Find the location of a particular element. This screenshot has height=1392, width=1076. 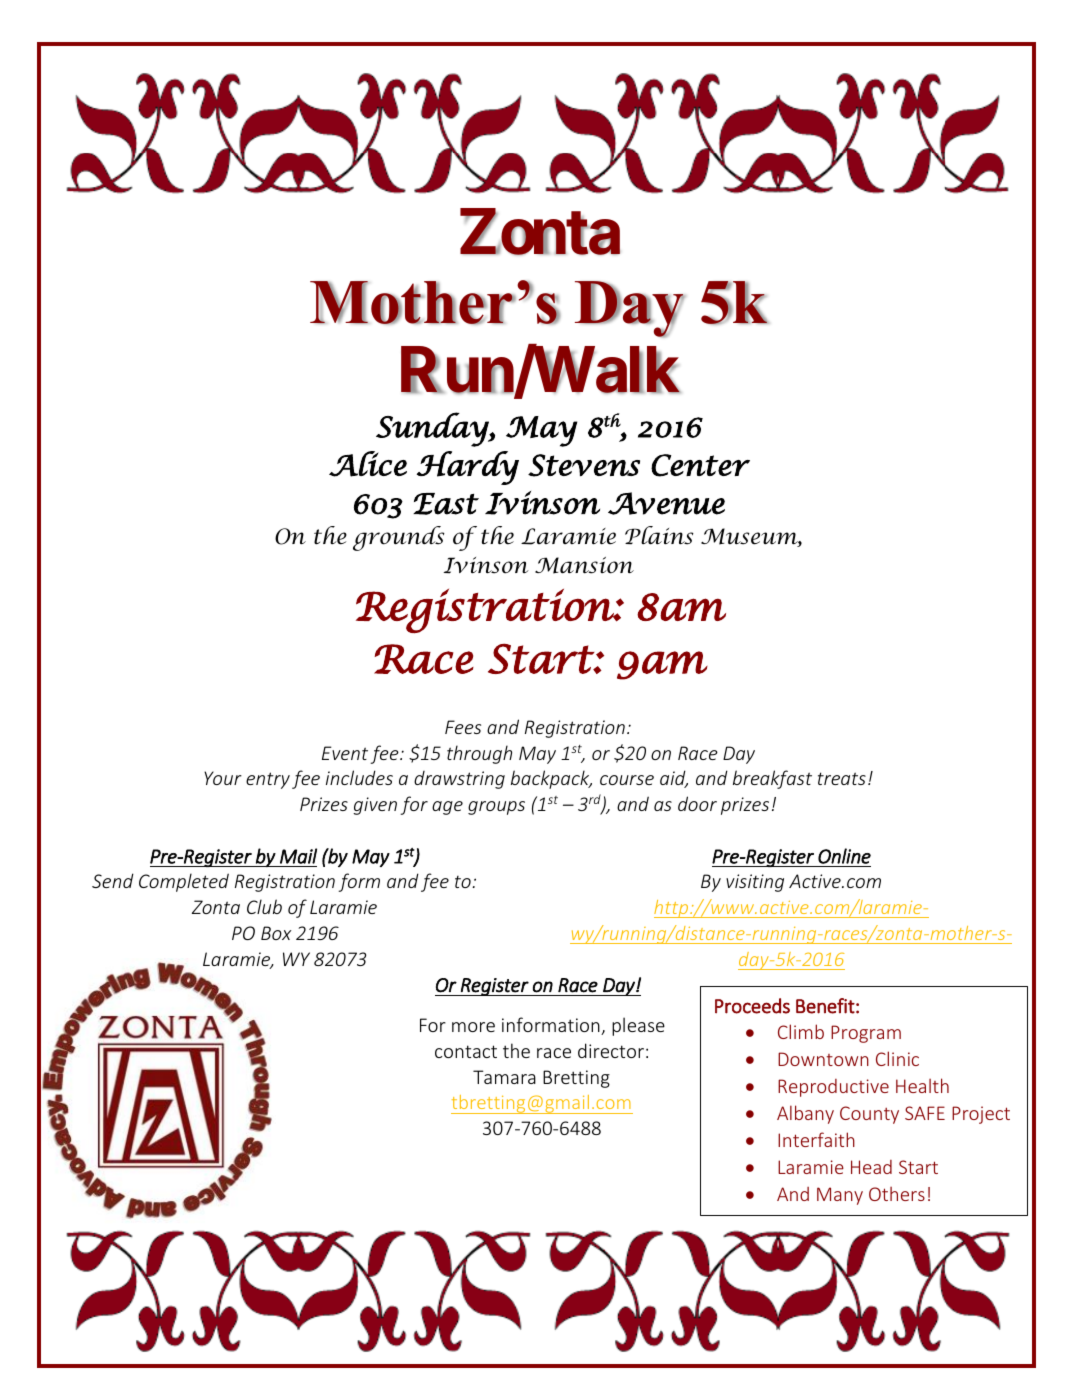

Online is located at coordinates (844, 856).
